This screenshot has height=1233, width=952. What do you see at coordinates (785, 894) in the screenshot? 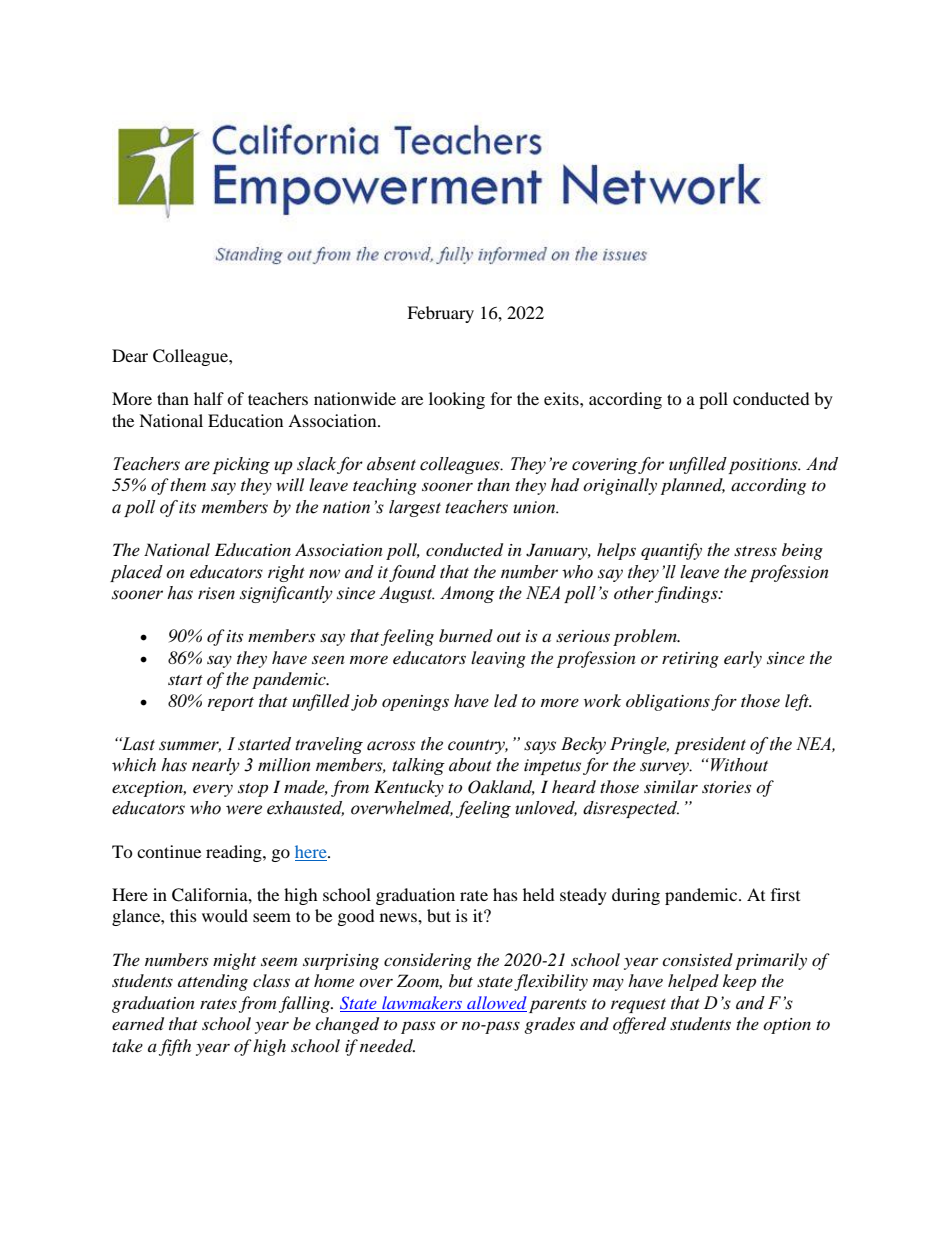
I see `first` at bounding box center [785, 894].
